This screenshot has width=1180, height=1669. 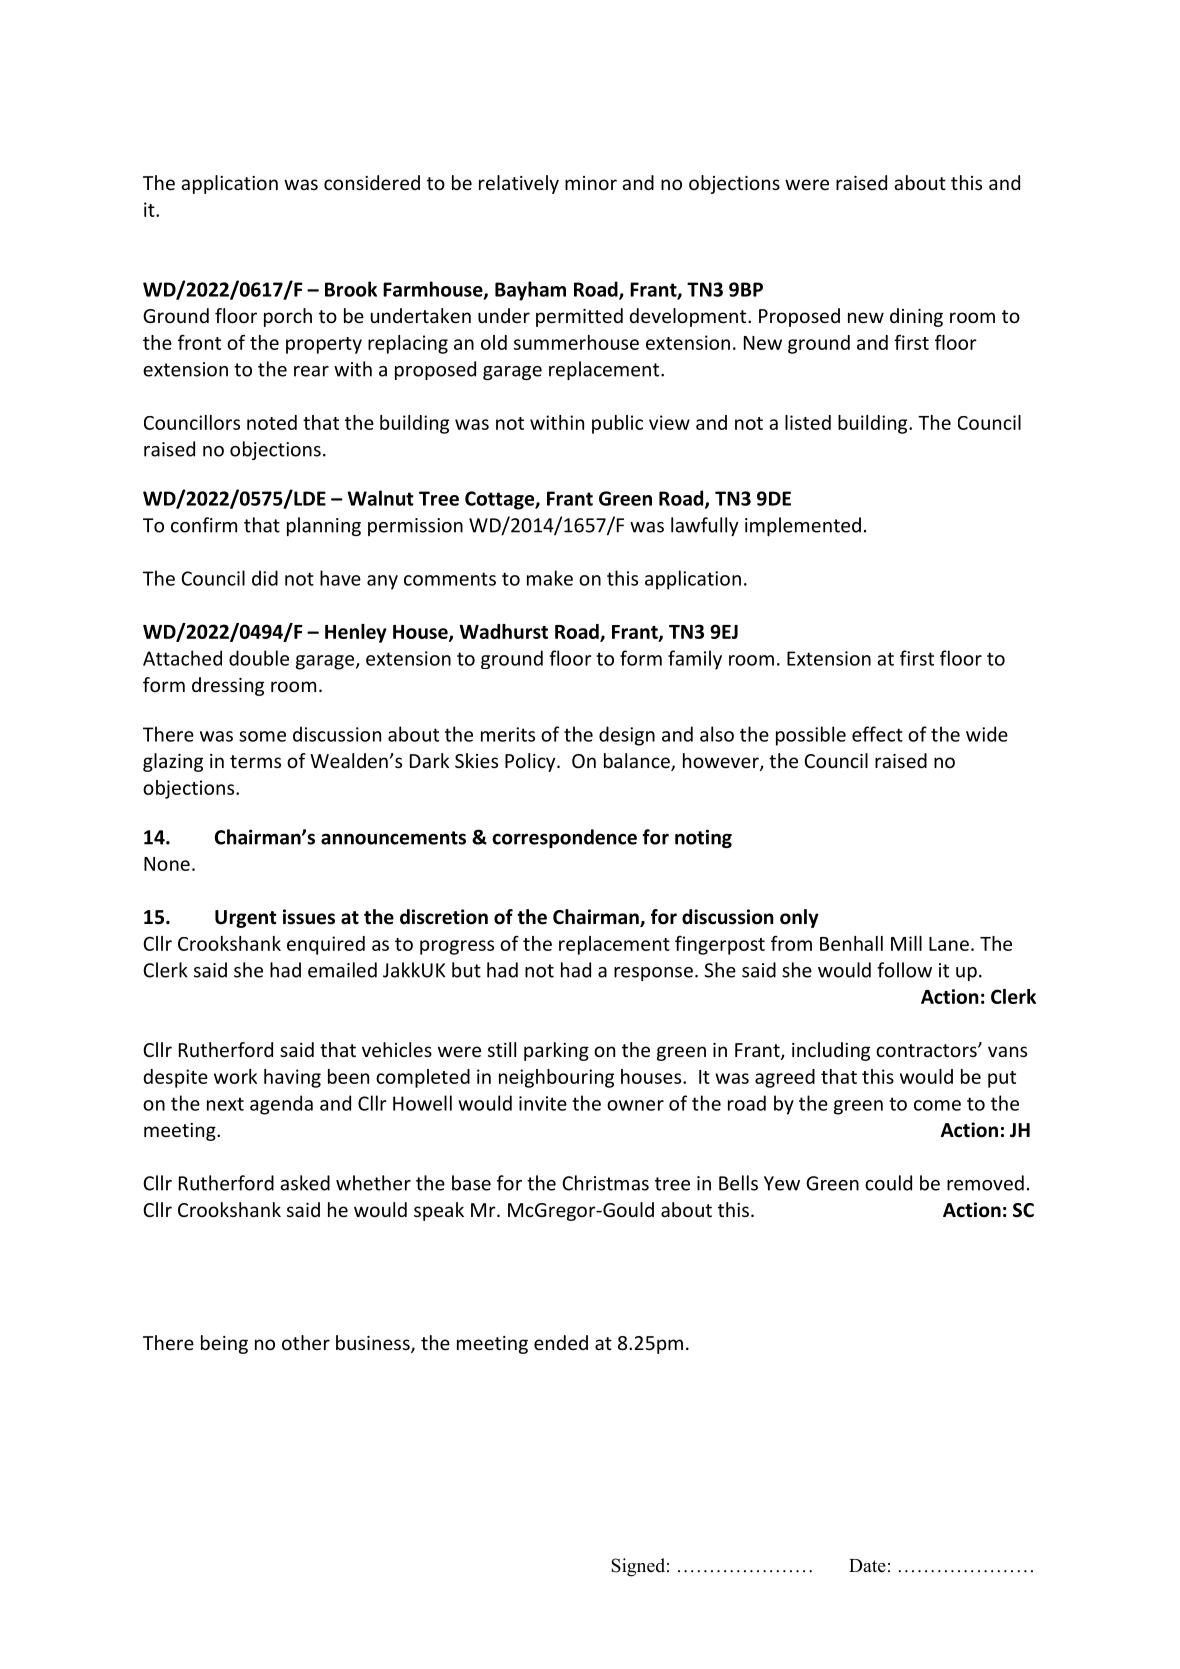 I want to click on double, so click(x=259, y=658).
